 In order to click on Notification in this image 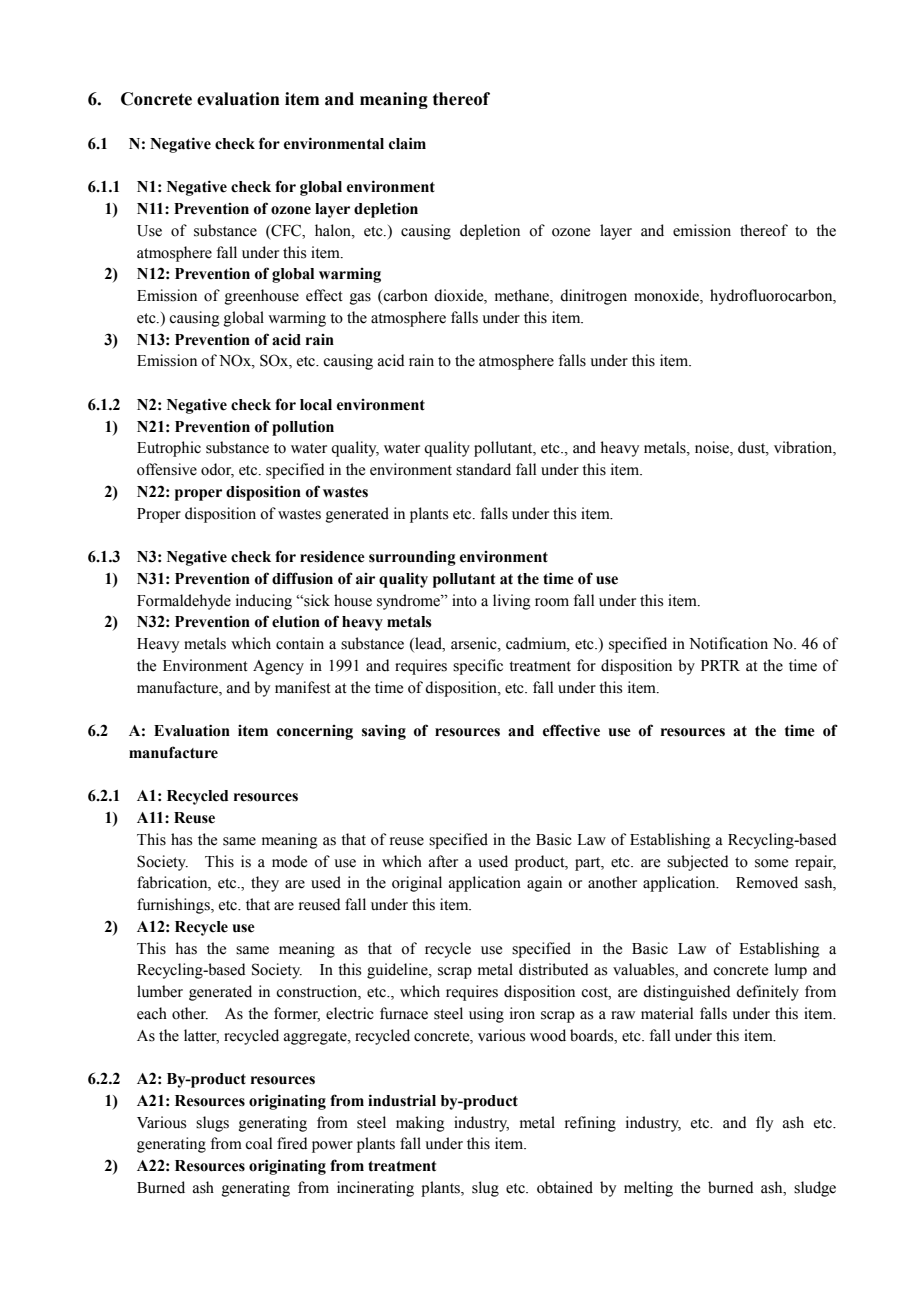, I will do `click(728, 643)`.
